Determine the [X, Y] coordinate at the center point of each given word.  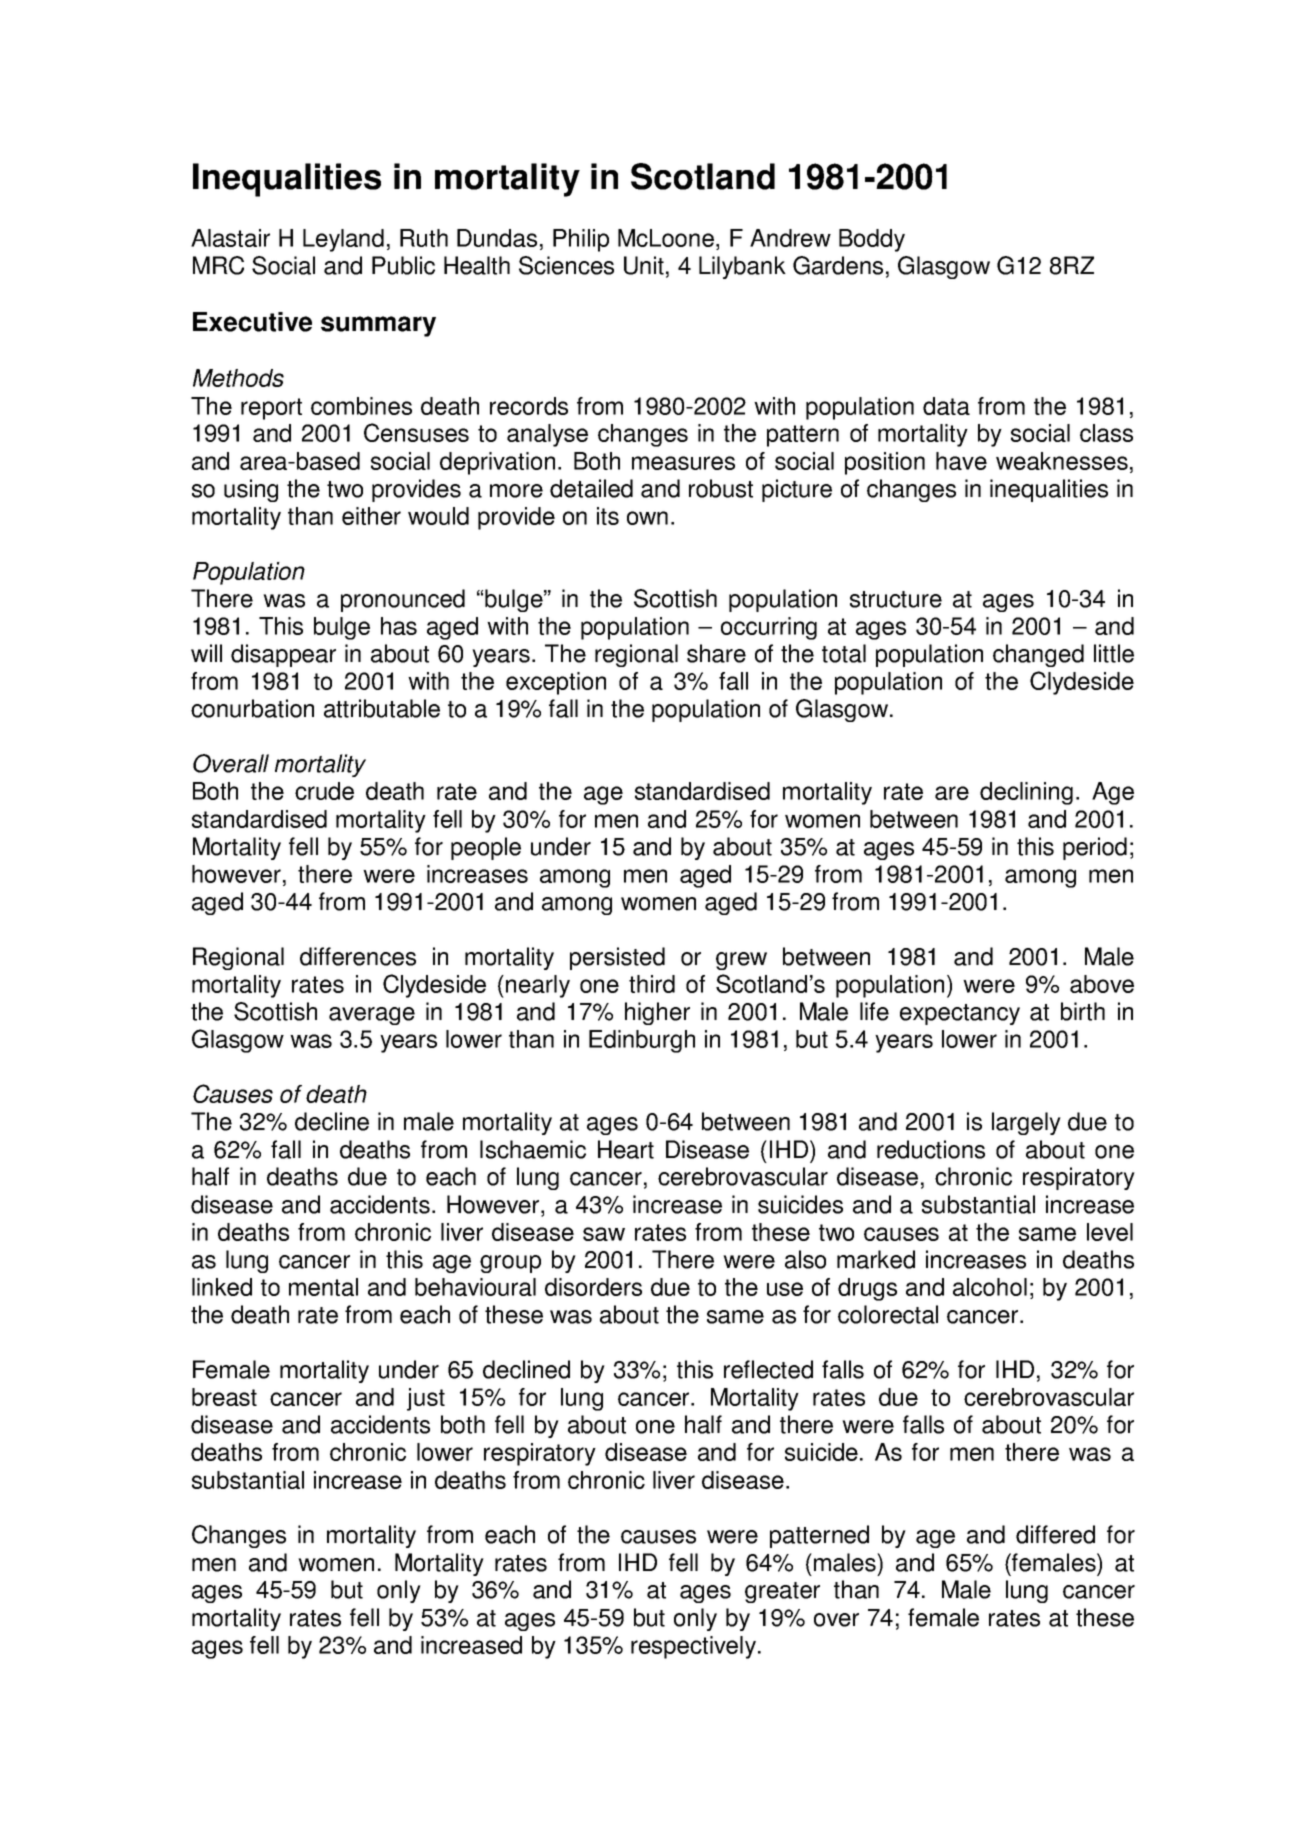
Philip [581, 240]
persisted [617, 958]
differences [358, 956]
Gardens [838, 265]
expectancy [960, 1014]
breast [224, 1397]
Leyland [343, 240]
